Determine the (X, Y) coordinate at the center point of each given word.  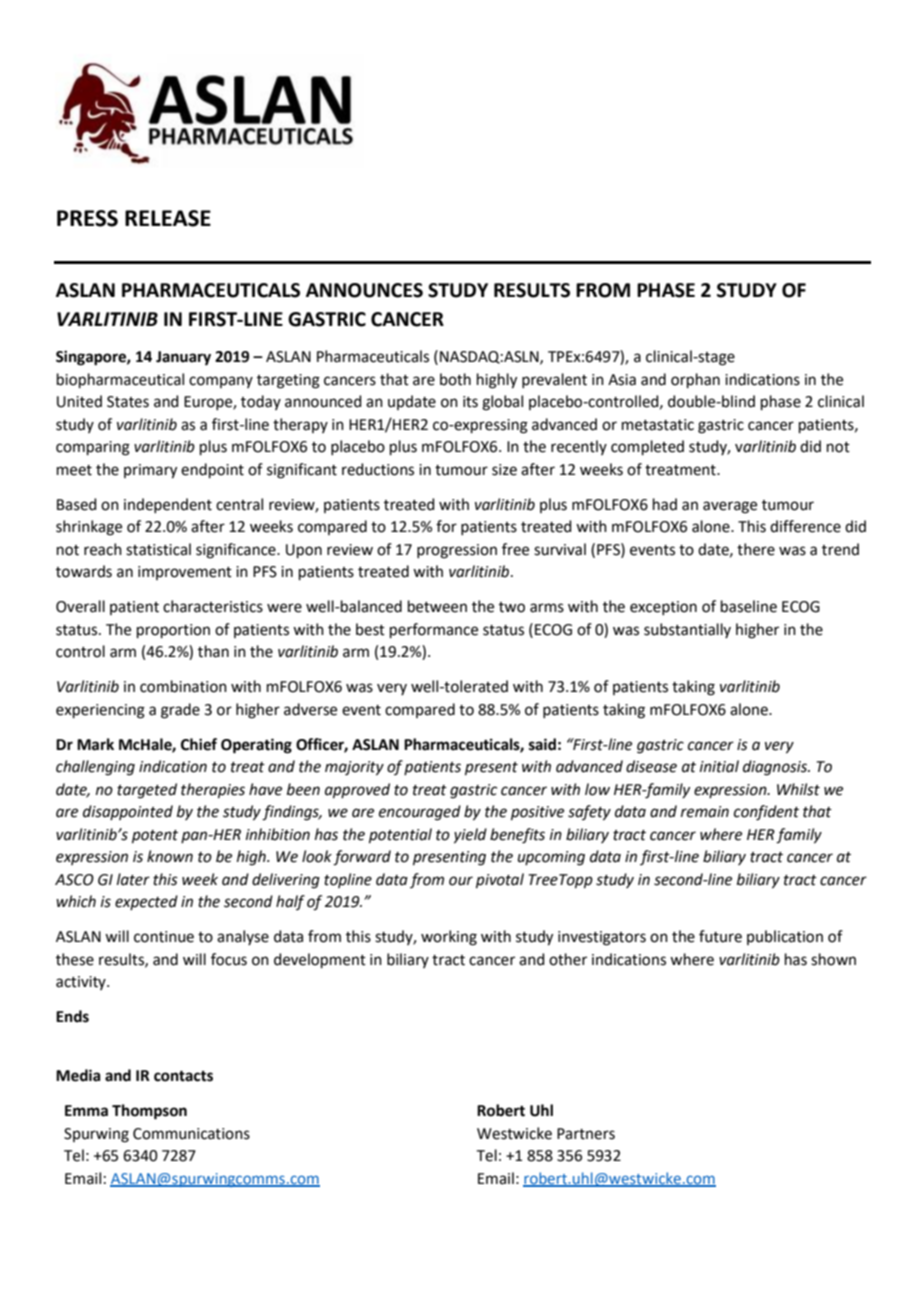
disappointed (128, 812)
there (756, 549)
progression (457, 551)
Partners (586, 1134)
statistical (158, 549)
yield (470, 836)
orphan (695, 380)
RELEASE (168, 218)
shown (833, 959)
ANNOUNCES (364, 290)
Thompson (149, 1112)
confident (766, 813)
